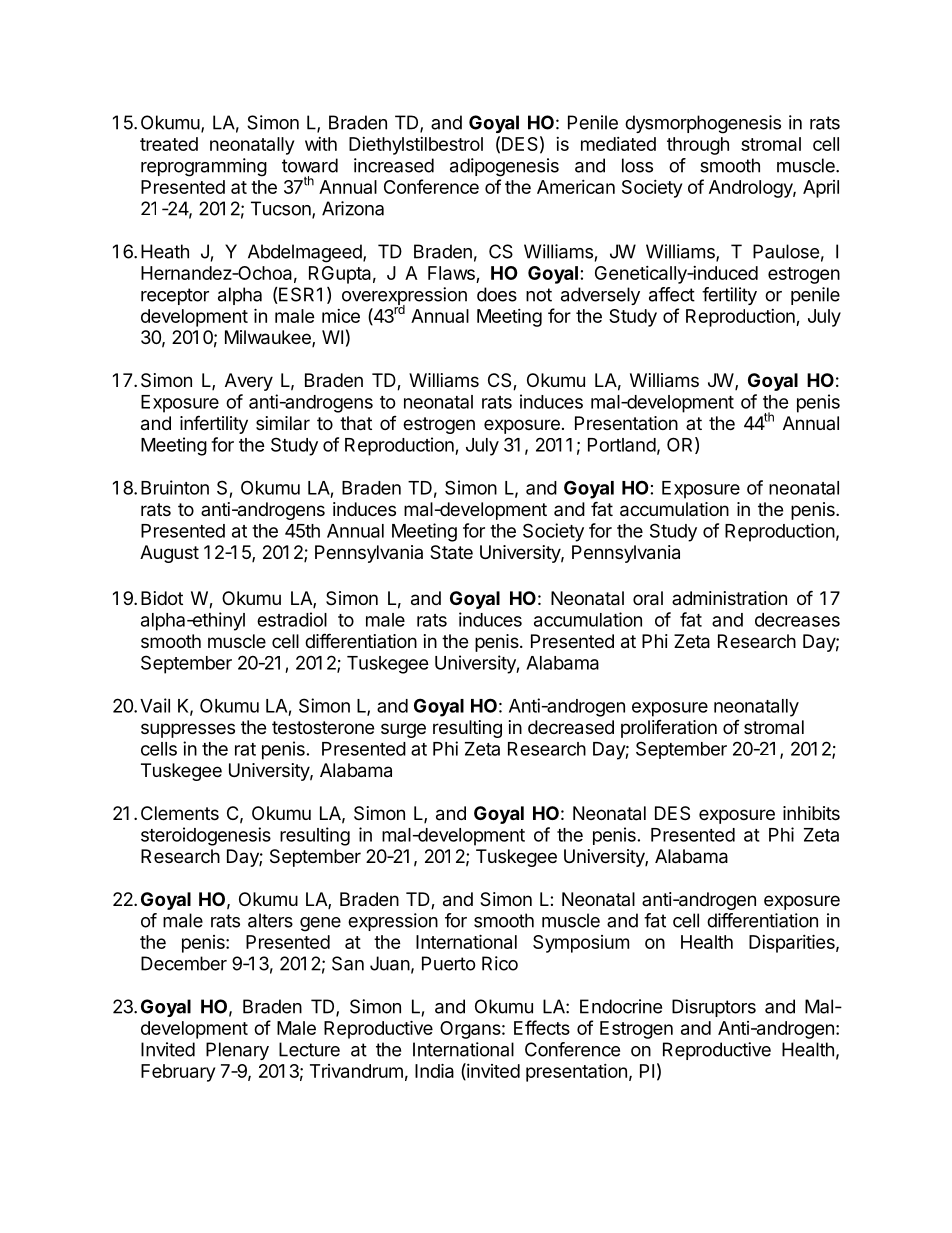 The width and height of the screenshot is (952, 1233). Describe the element at coordinates (237, 1051) in the screenshot. I see `Plenary` at that location.
